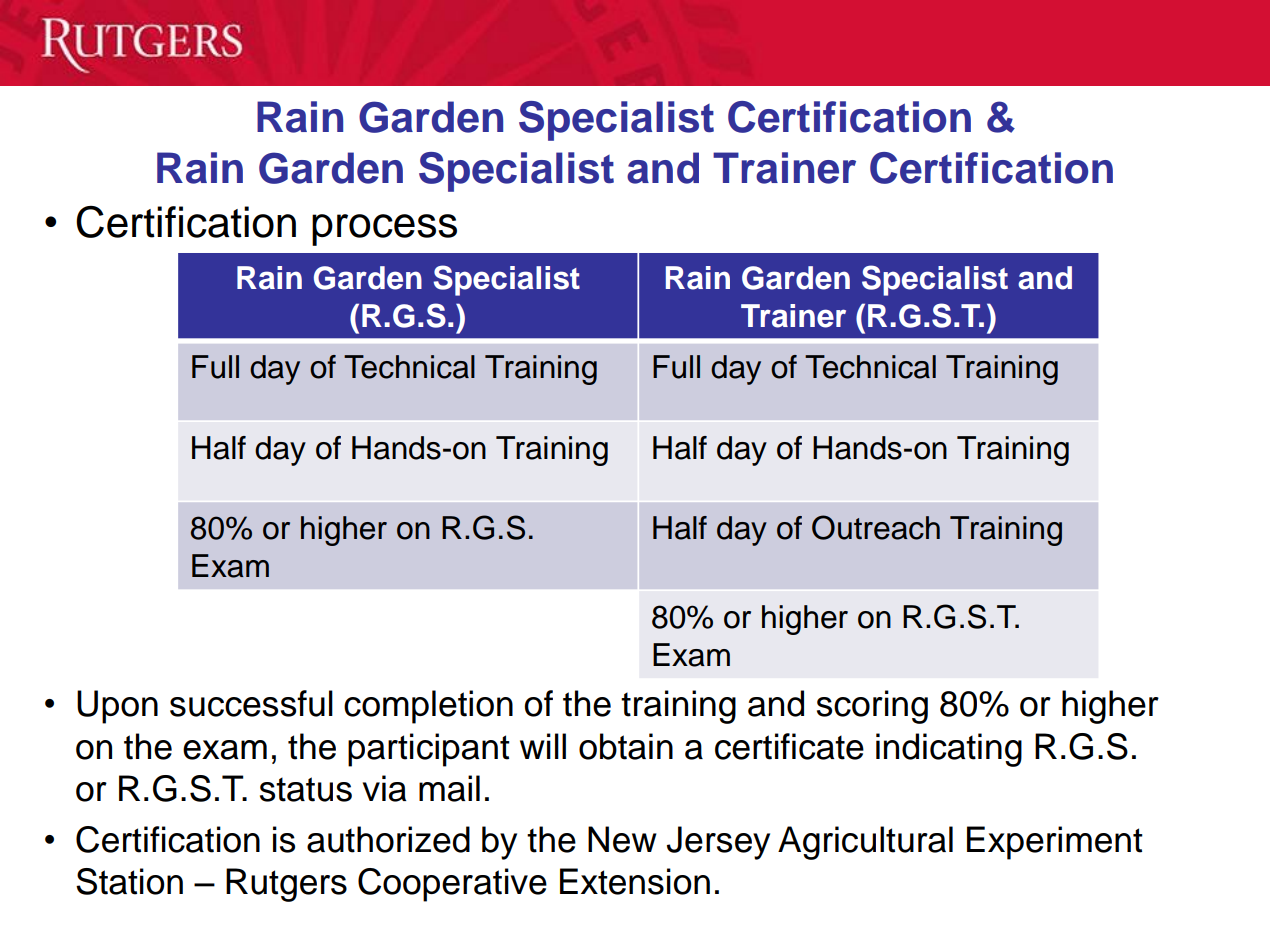 Image resolution: width=1270 pixels, height=952 pixels. Describe the element at coordinates (543, 746) in the page. I see `will` at that location.
